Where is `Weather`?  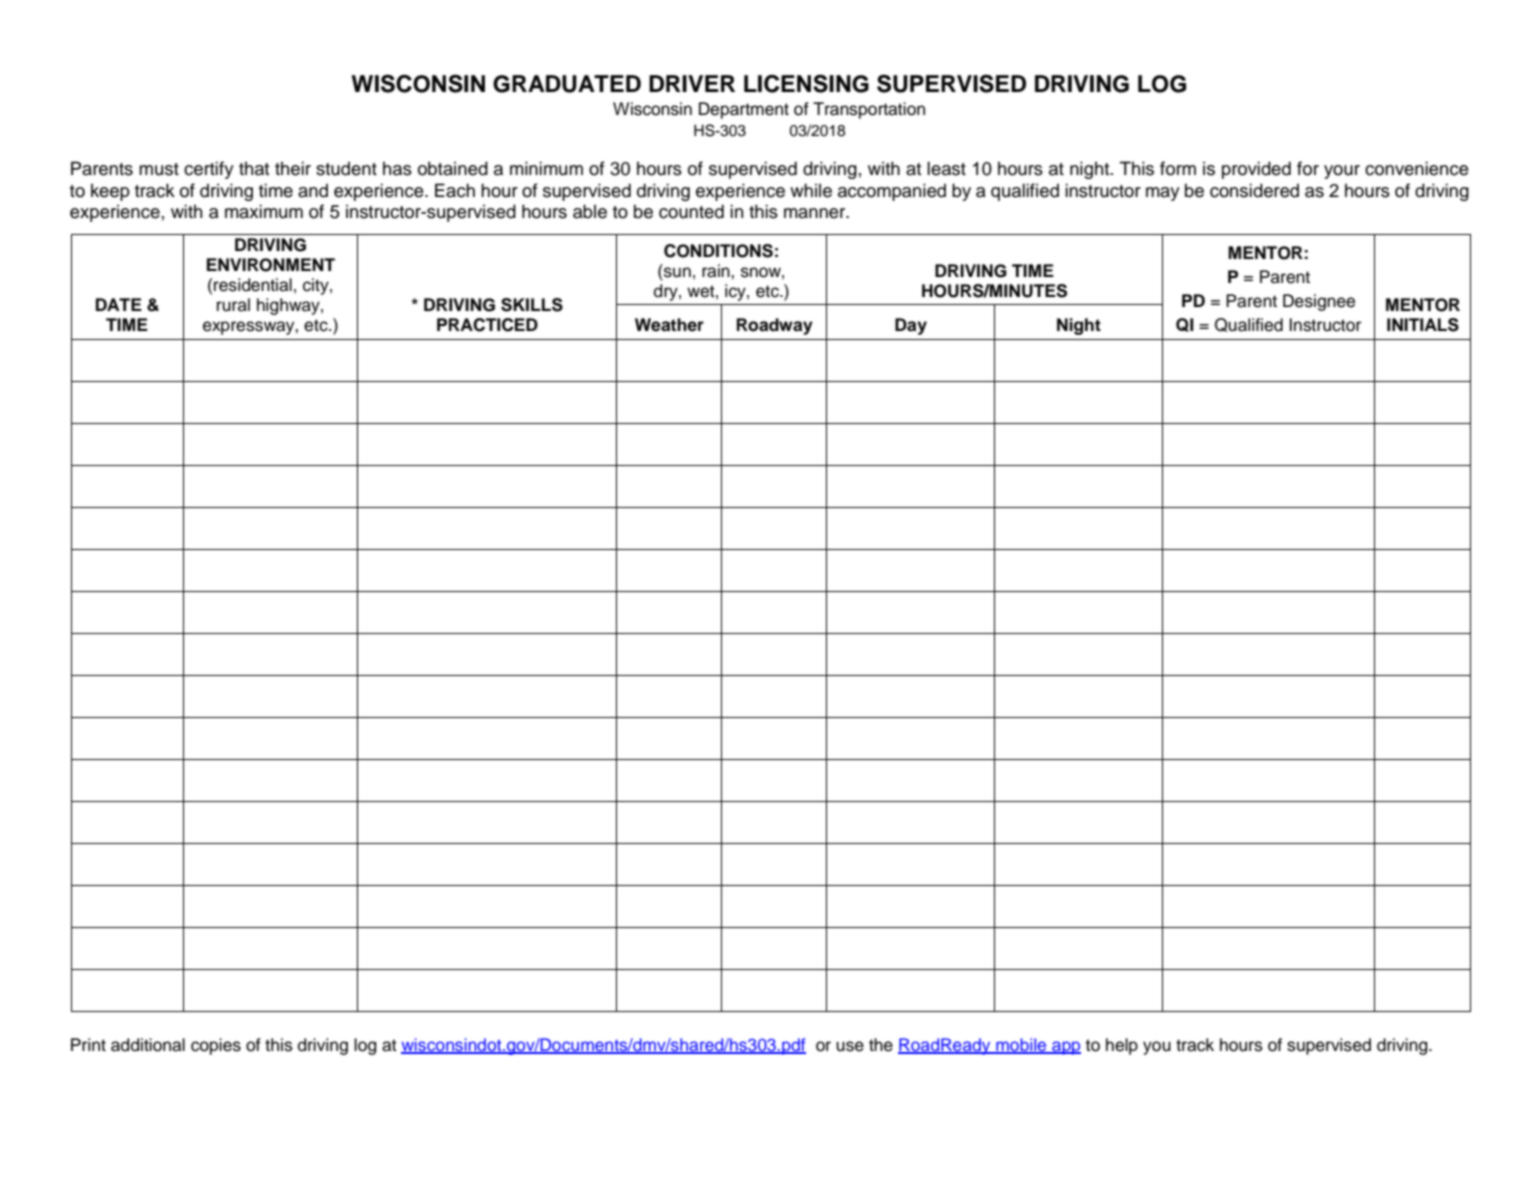 Weather is located at coordinates (669, 325).
